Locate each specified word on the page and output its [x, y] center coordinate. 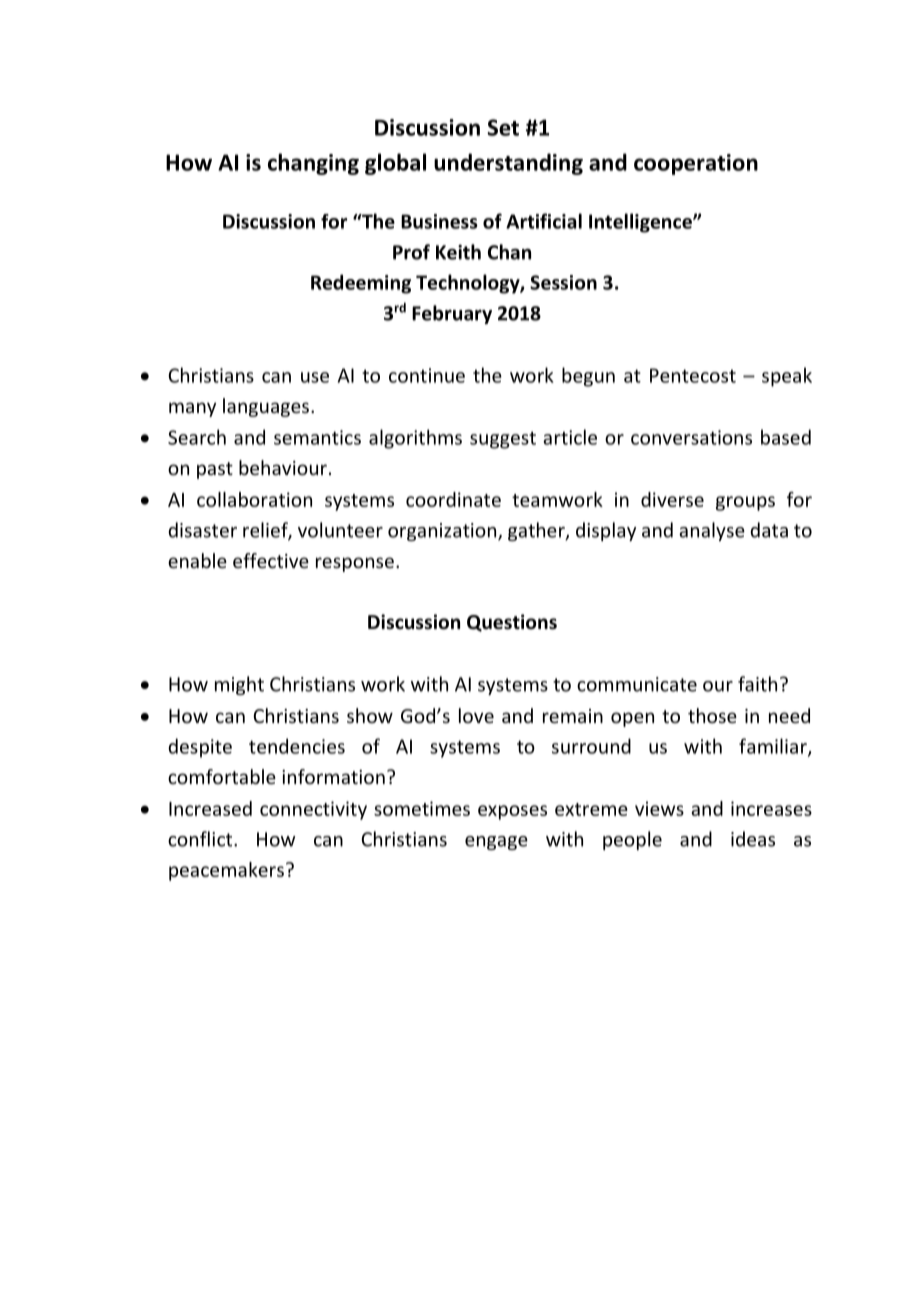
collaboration [254, 499]
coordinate [453, 499]
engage [496, 843]
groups [745, 503]
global [395, 164]
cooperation [696, 164]
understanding [508, 164]
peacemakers [226, 871]
